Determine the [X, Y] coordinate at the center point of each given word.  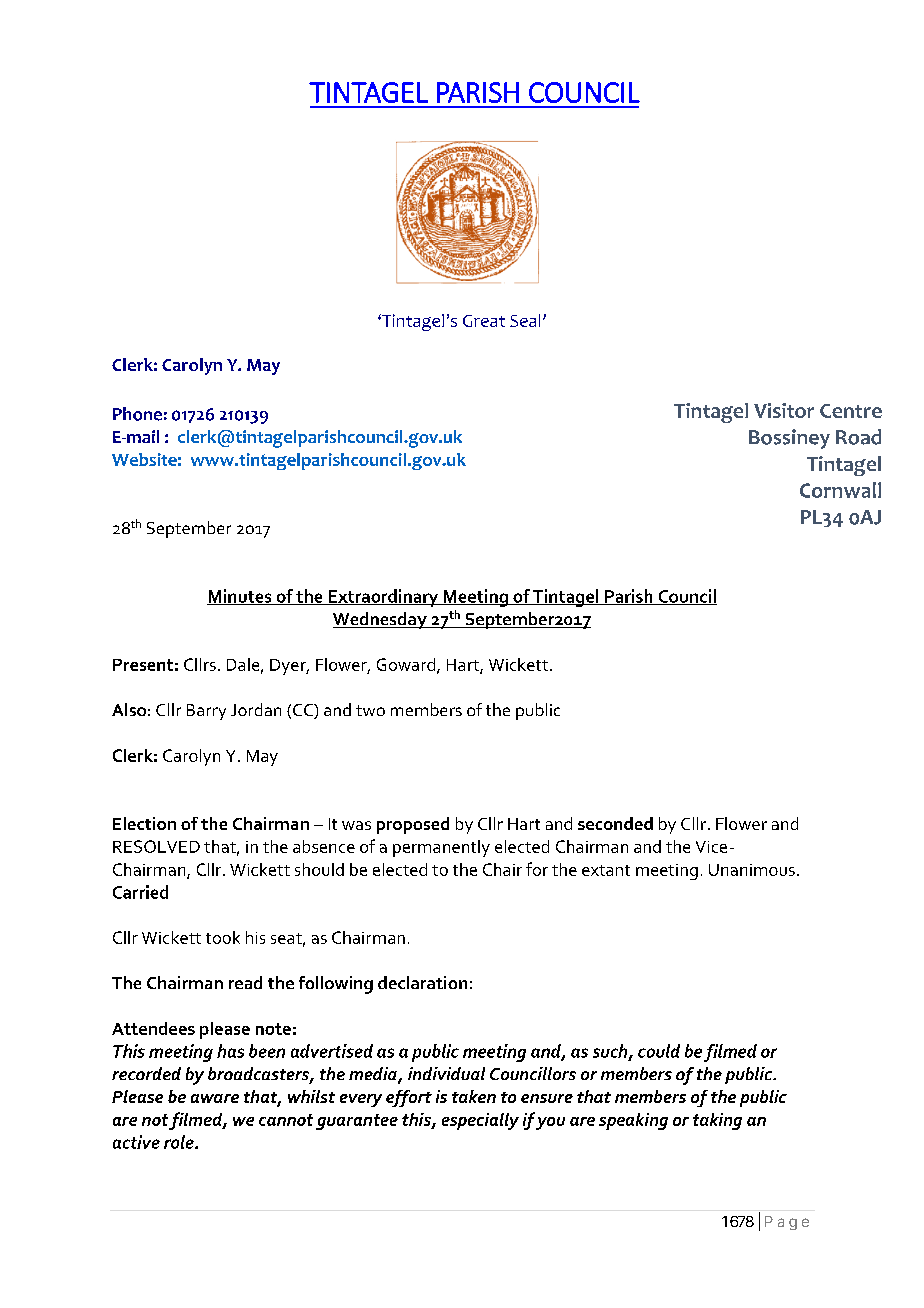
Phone [137, 414]
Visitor [784, 410]
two [370, 710]
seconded [615, 823]
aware [215, 1098]
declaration [422, 982]
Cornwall [840, 490]
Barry [206, 712]
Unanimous [752, 870]
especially [480, 1121]
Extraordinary [383, 598]
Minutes [240, 597]
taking [717, 1121]
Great [484, 321]
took [223, 937]
